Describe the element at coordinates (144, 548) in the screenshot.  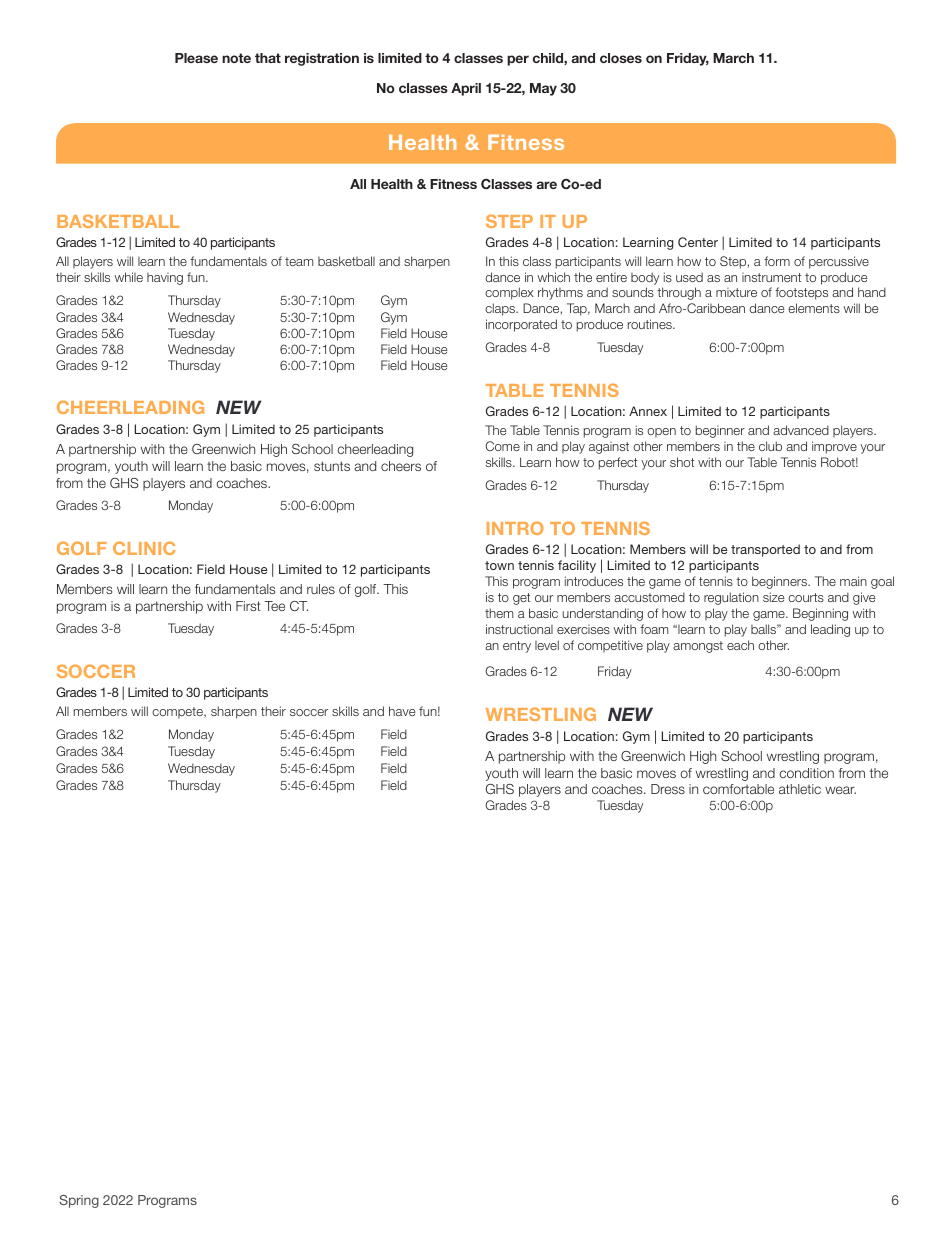
I see `CLINIC` at that location.
